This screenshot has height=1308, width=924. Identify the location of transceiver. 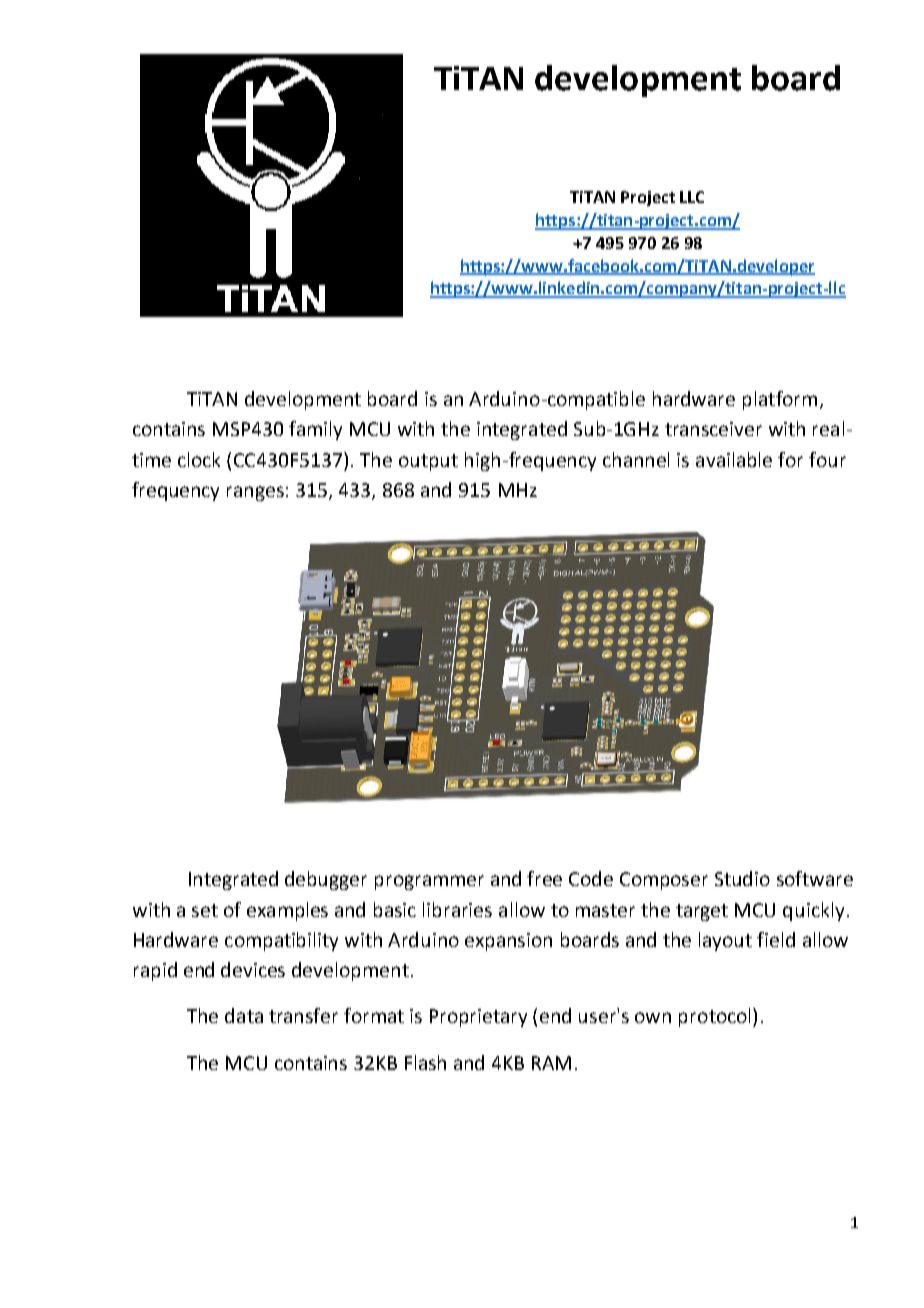
(713, 429).
